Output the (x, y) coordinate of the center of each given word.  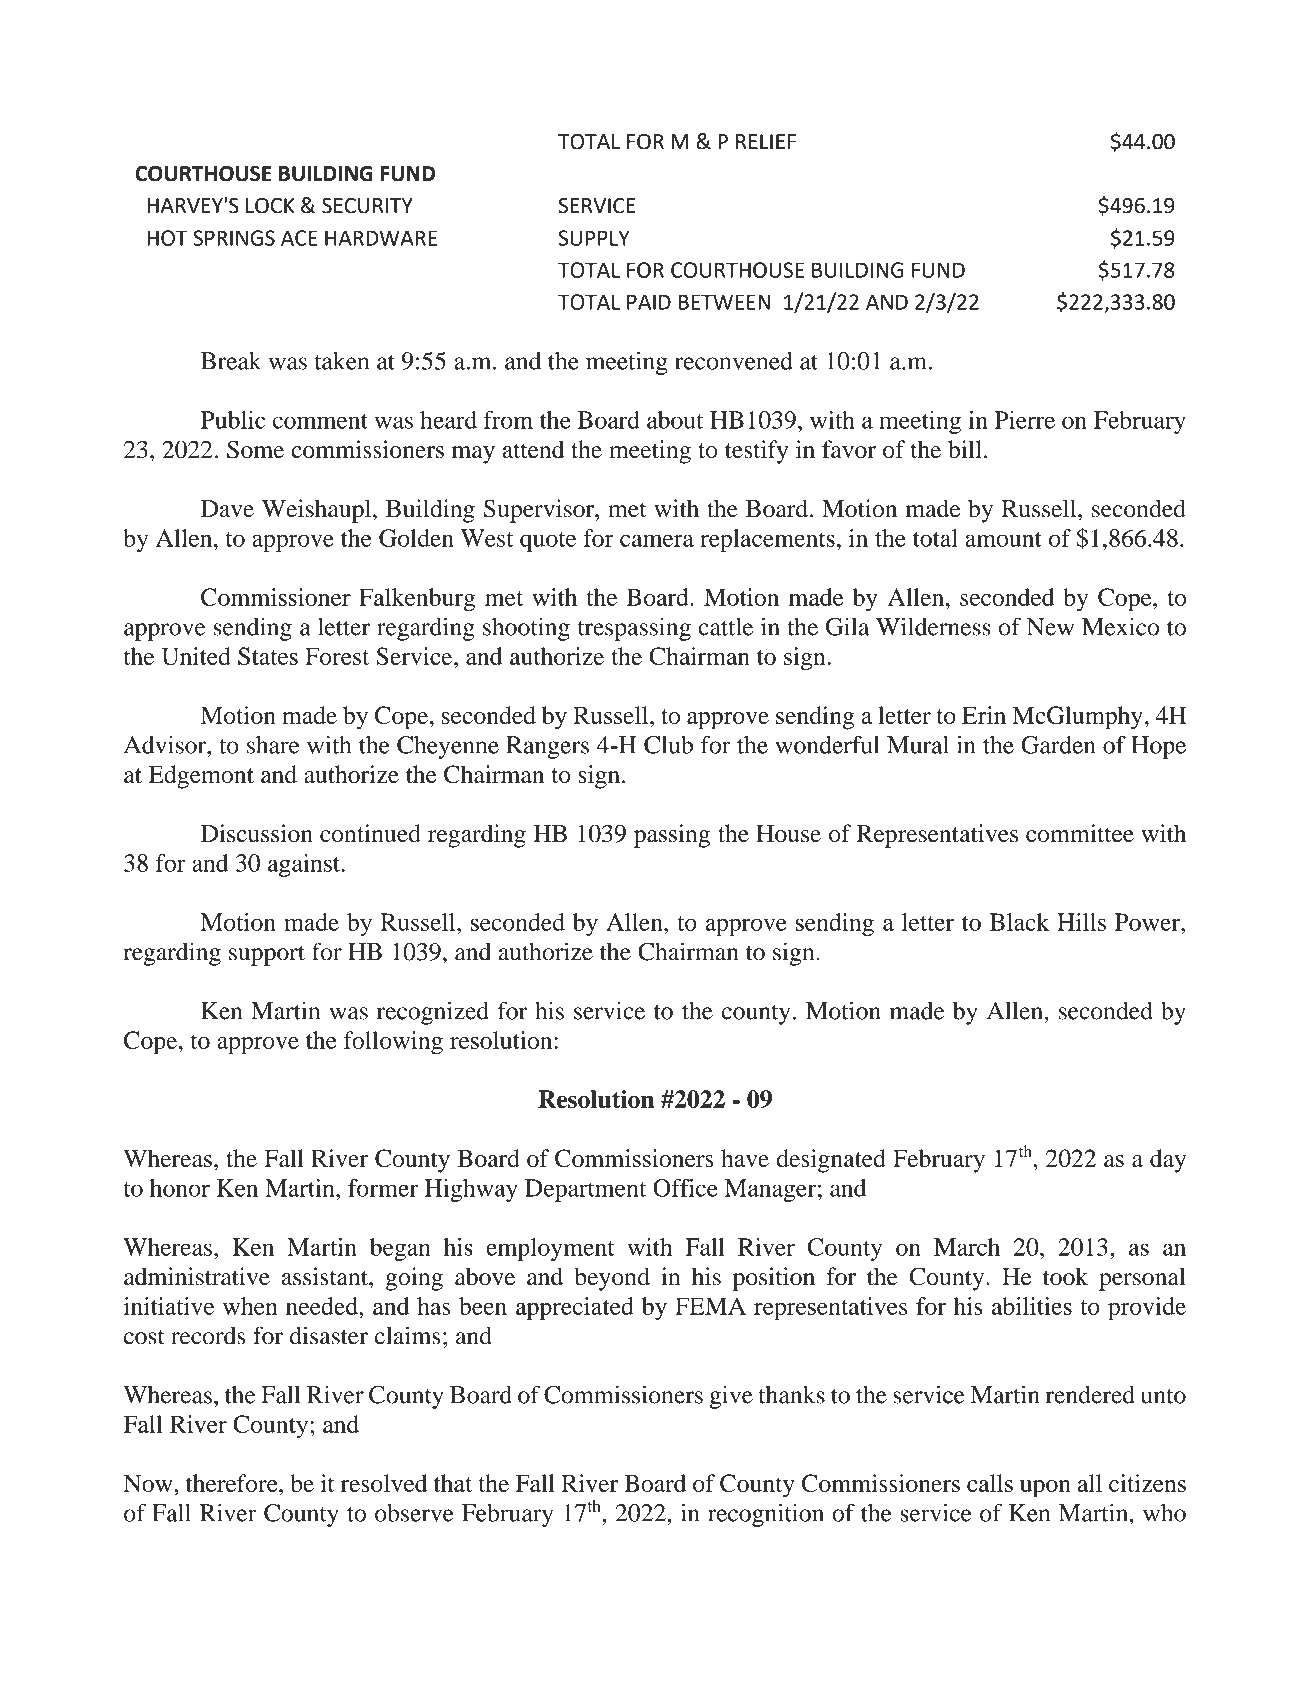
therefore (233, 1483)
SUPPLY (594, 238)
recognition (766, 1515)
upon (1045, 1489)
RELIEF (766, 141)
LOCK (270, 206)
